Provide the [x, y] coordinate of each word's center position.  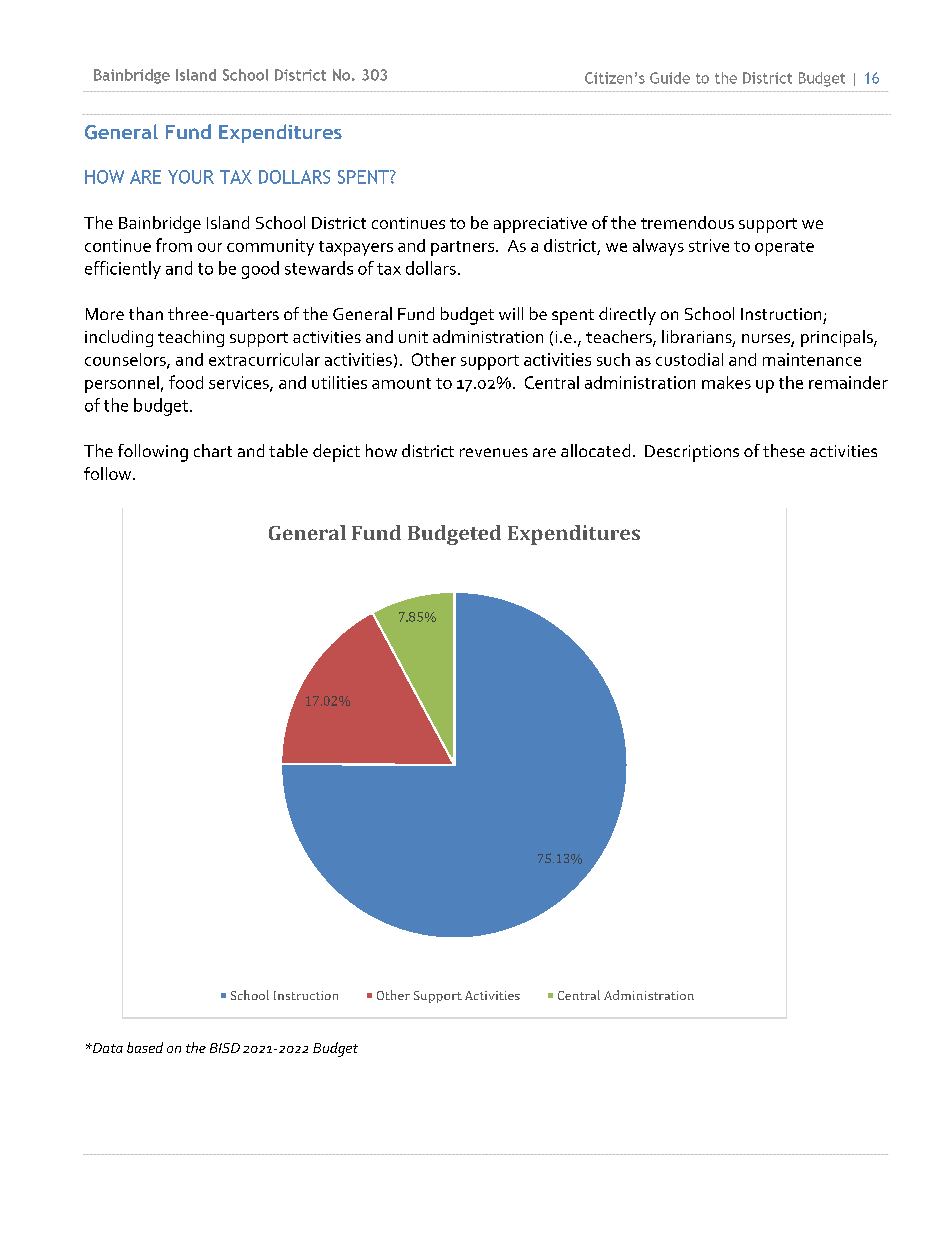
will [511, 313]
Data [106, 1048]
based [145, 1047]
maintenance [812, 359]
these [784, 450]
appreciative [540, 225]
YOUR [191, 177]
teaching [191, 338]
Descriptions [692, 453]
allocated [595, 450]
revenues [494, 452]
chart [213, 450]
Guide [670, 78]
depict [336, 453]
